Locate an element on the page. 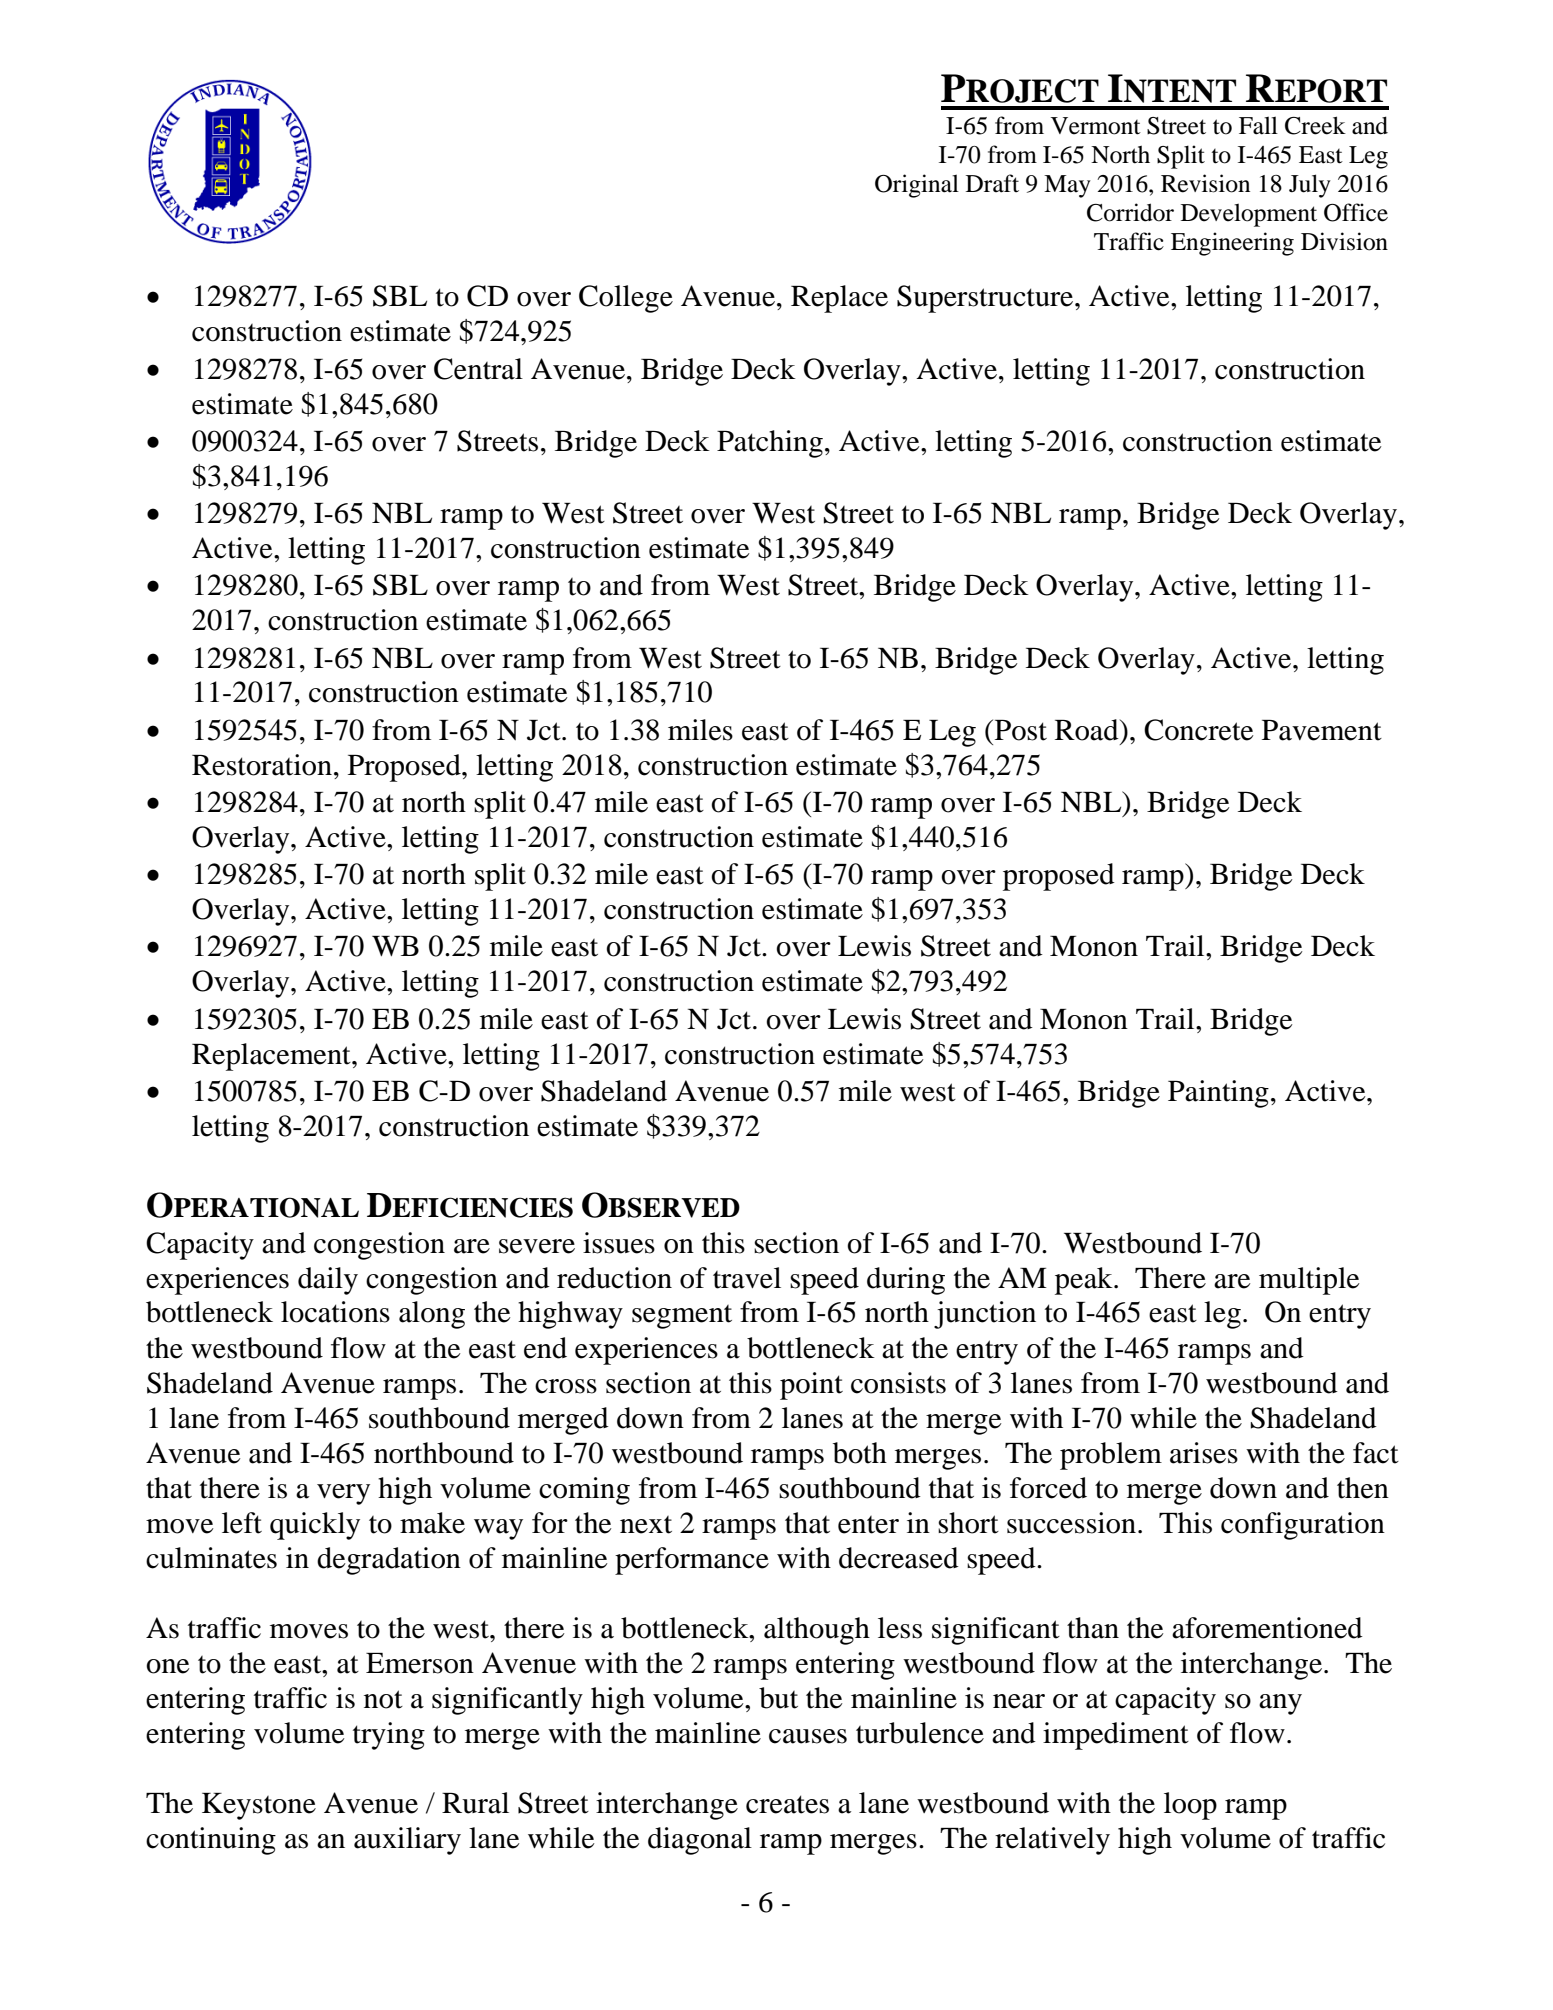  multiple is located at coordinates (1309, 1281).
